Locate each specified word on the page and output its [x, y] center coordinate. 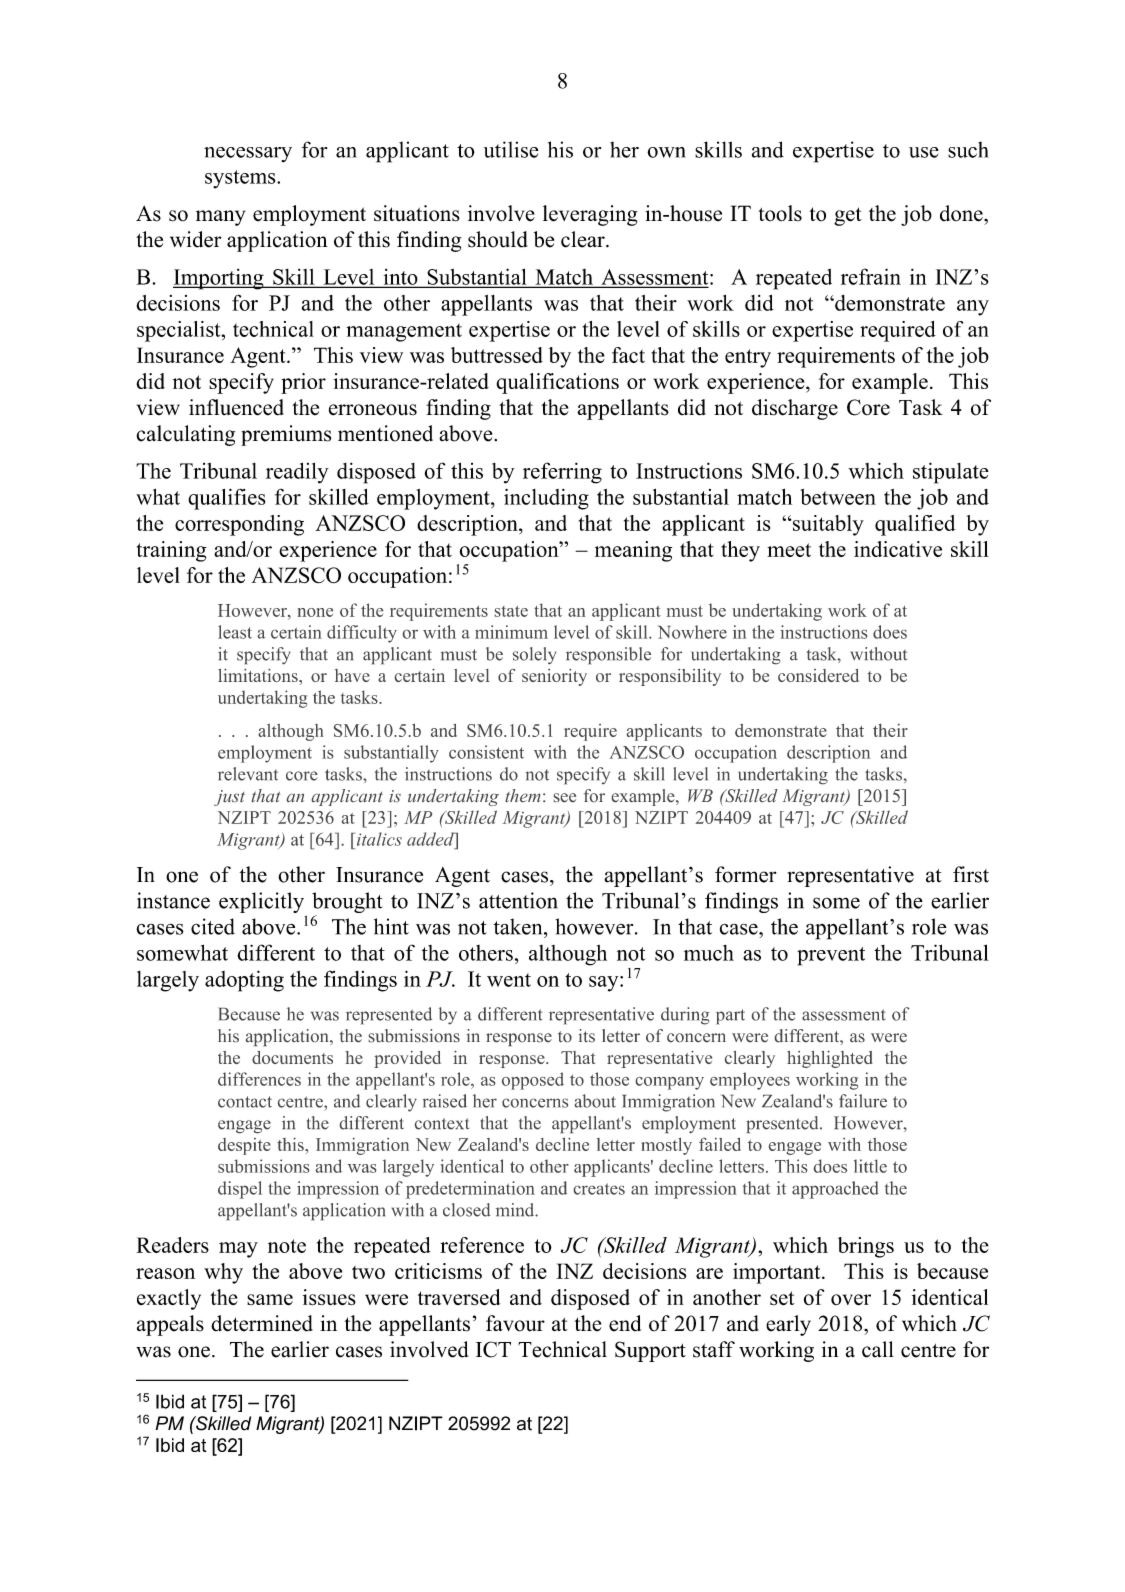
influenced [236, 407]
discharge [795, 409]
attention [518, 900]
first [971, 874]
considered [818, 675]
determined [262, 1323]
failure [863, 1101]
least [235, 632]
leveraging [590, 215]
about [595, 1101]
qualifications [557, 383]
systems [241, 179]
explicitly [263, 904]
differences [259, 1079]
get [848, 216]
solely [534, 655]
